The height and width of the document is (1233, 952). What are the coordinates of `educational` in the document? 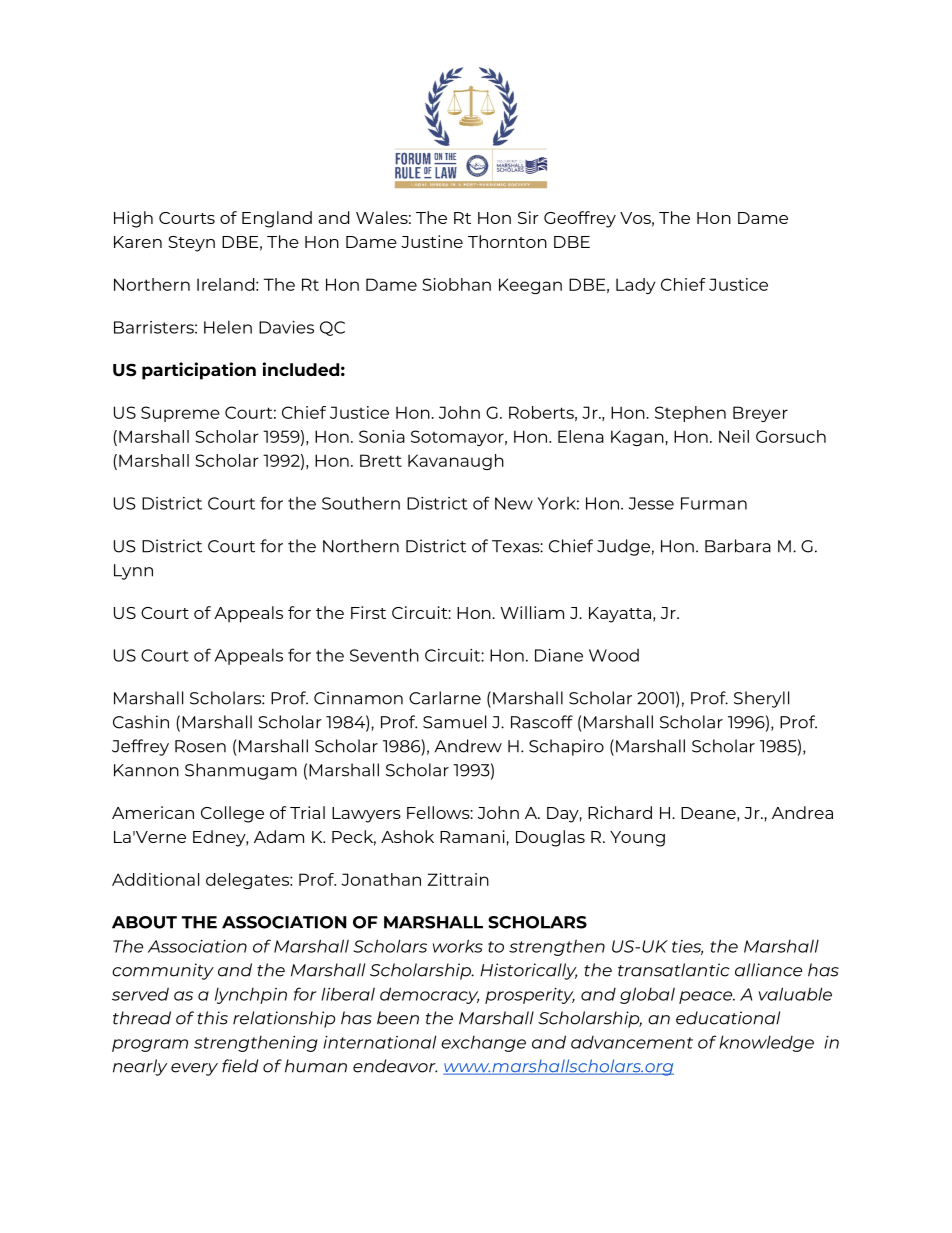 It's located at (728, 1018).
